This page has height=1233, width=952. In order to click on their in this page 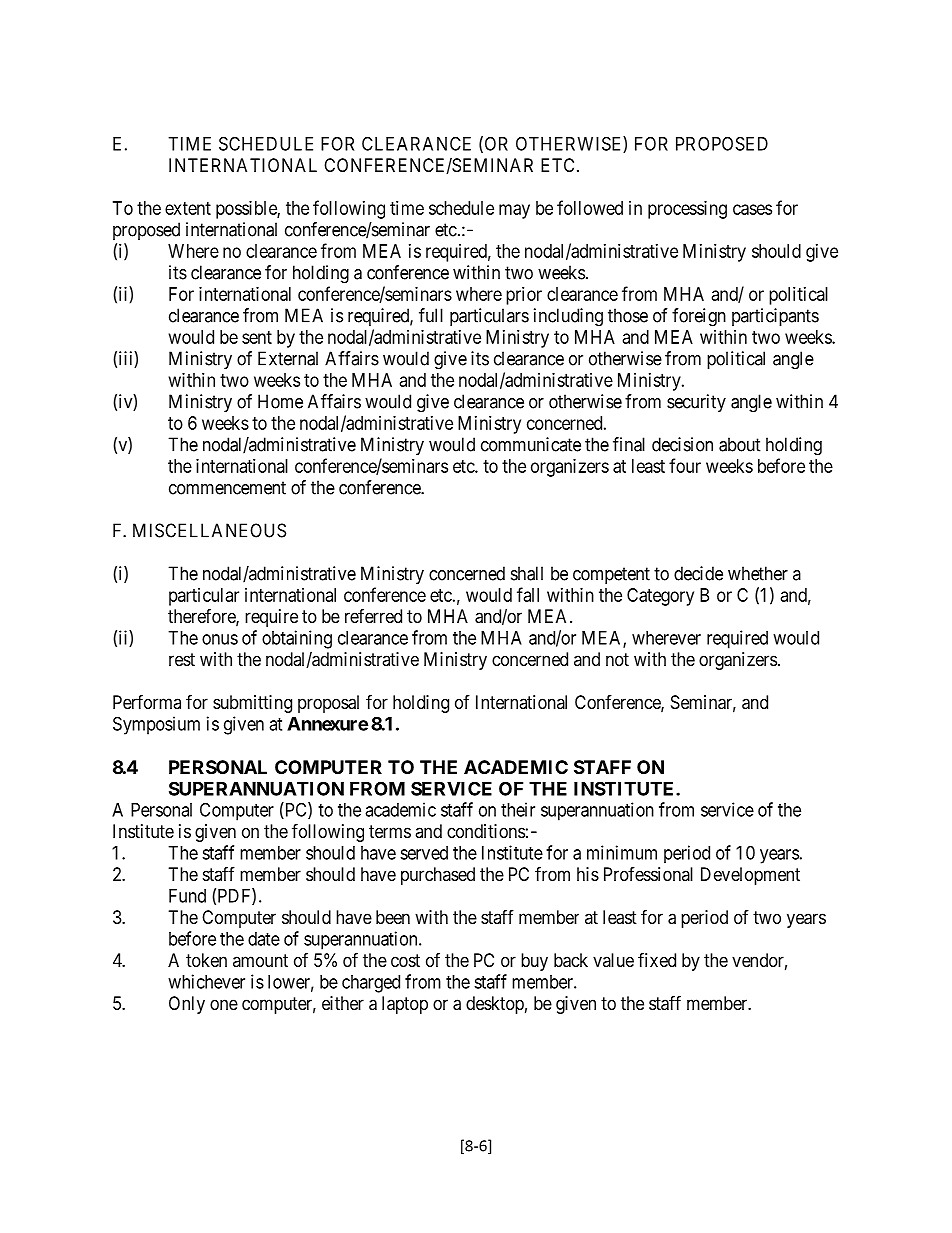, I will do `click(518, 809)`.
